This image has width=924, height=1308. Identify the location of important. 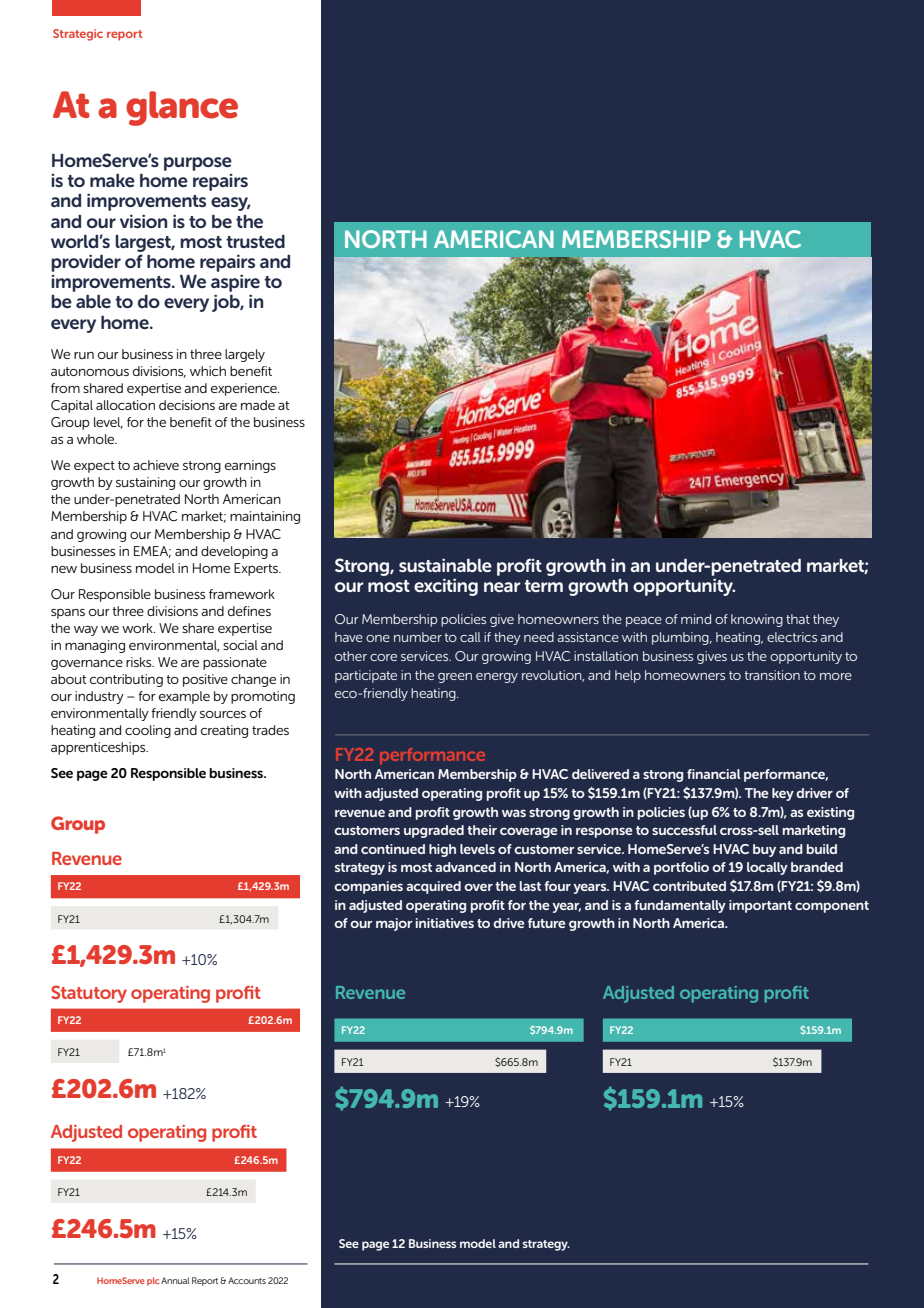
(760, 906).
